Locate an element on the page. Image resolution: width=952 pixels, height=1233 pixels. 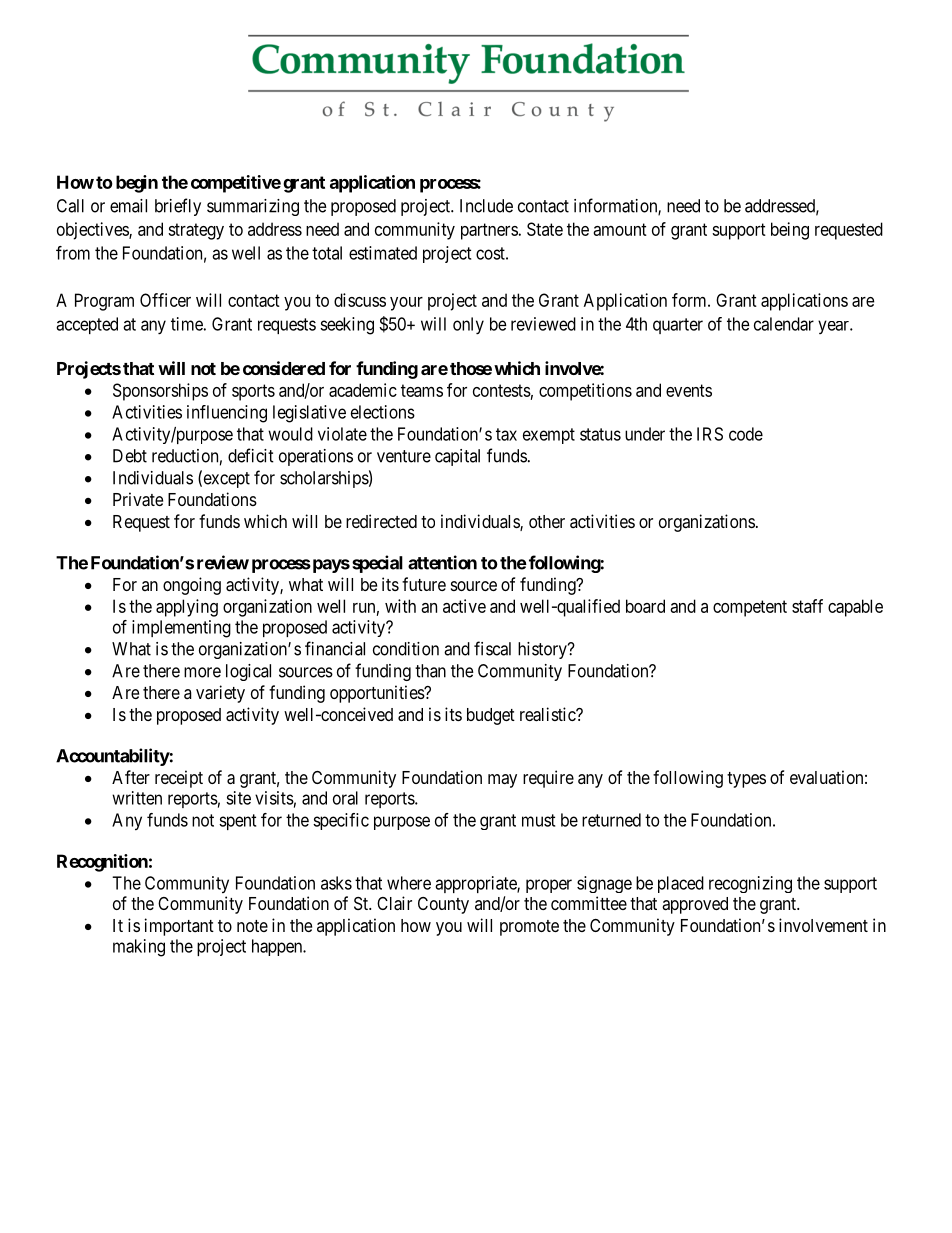
County is located at coordinates (443, 905).
